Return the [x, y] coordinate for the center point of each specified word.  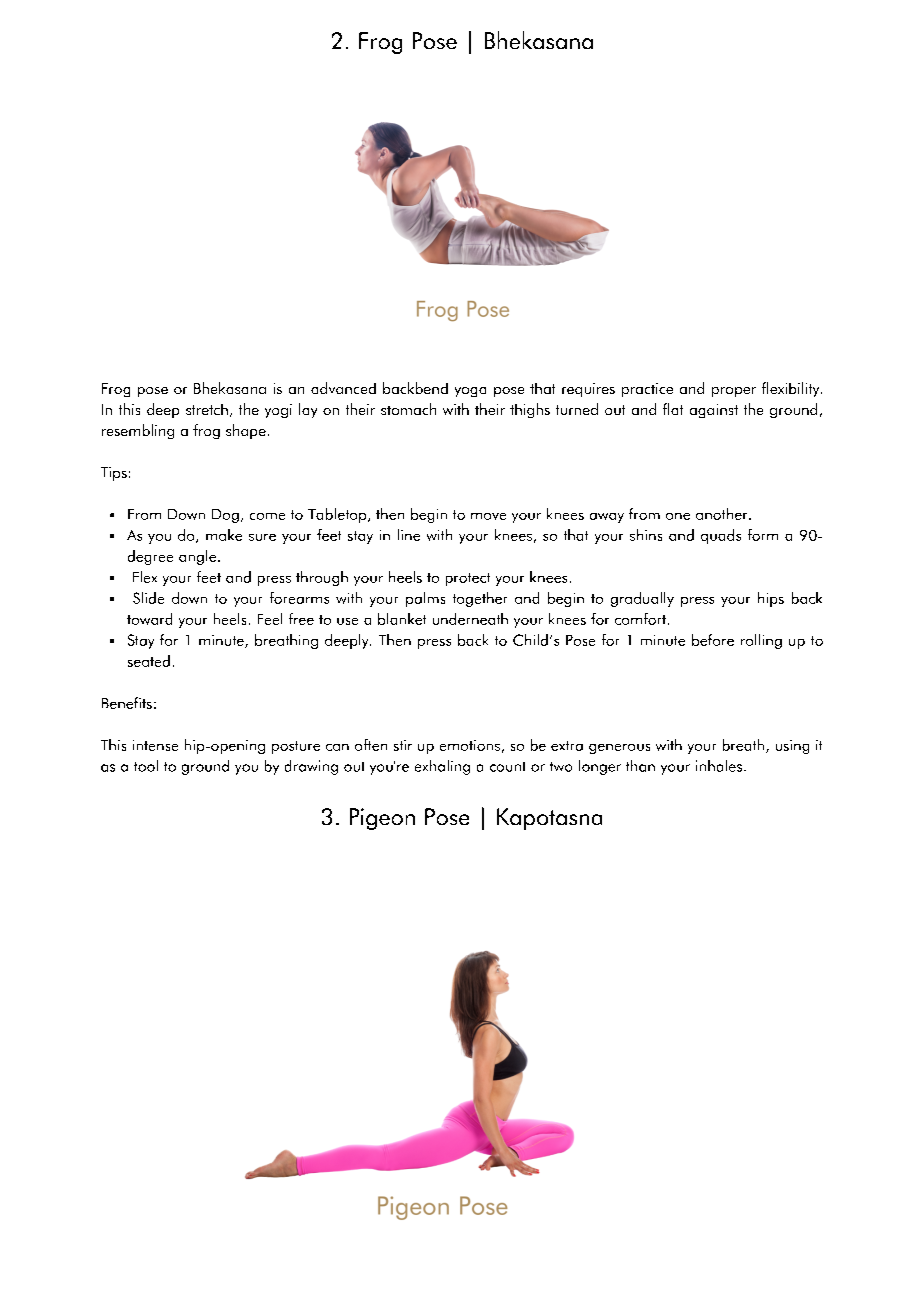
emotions [470, 745]
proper [734, 392]
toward [149, 619]
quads [721, 536]
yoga [470, 392]
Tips [114, 474]
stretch [207, 409]
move [488, 516]
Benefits [127, 703]
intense [155, 745]
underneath [470, 619]
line [409, 535]
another [723, 514]
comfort [640, 619]
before [713, 640]
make [224, 535]
